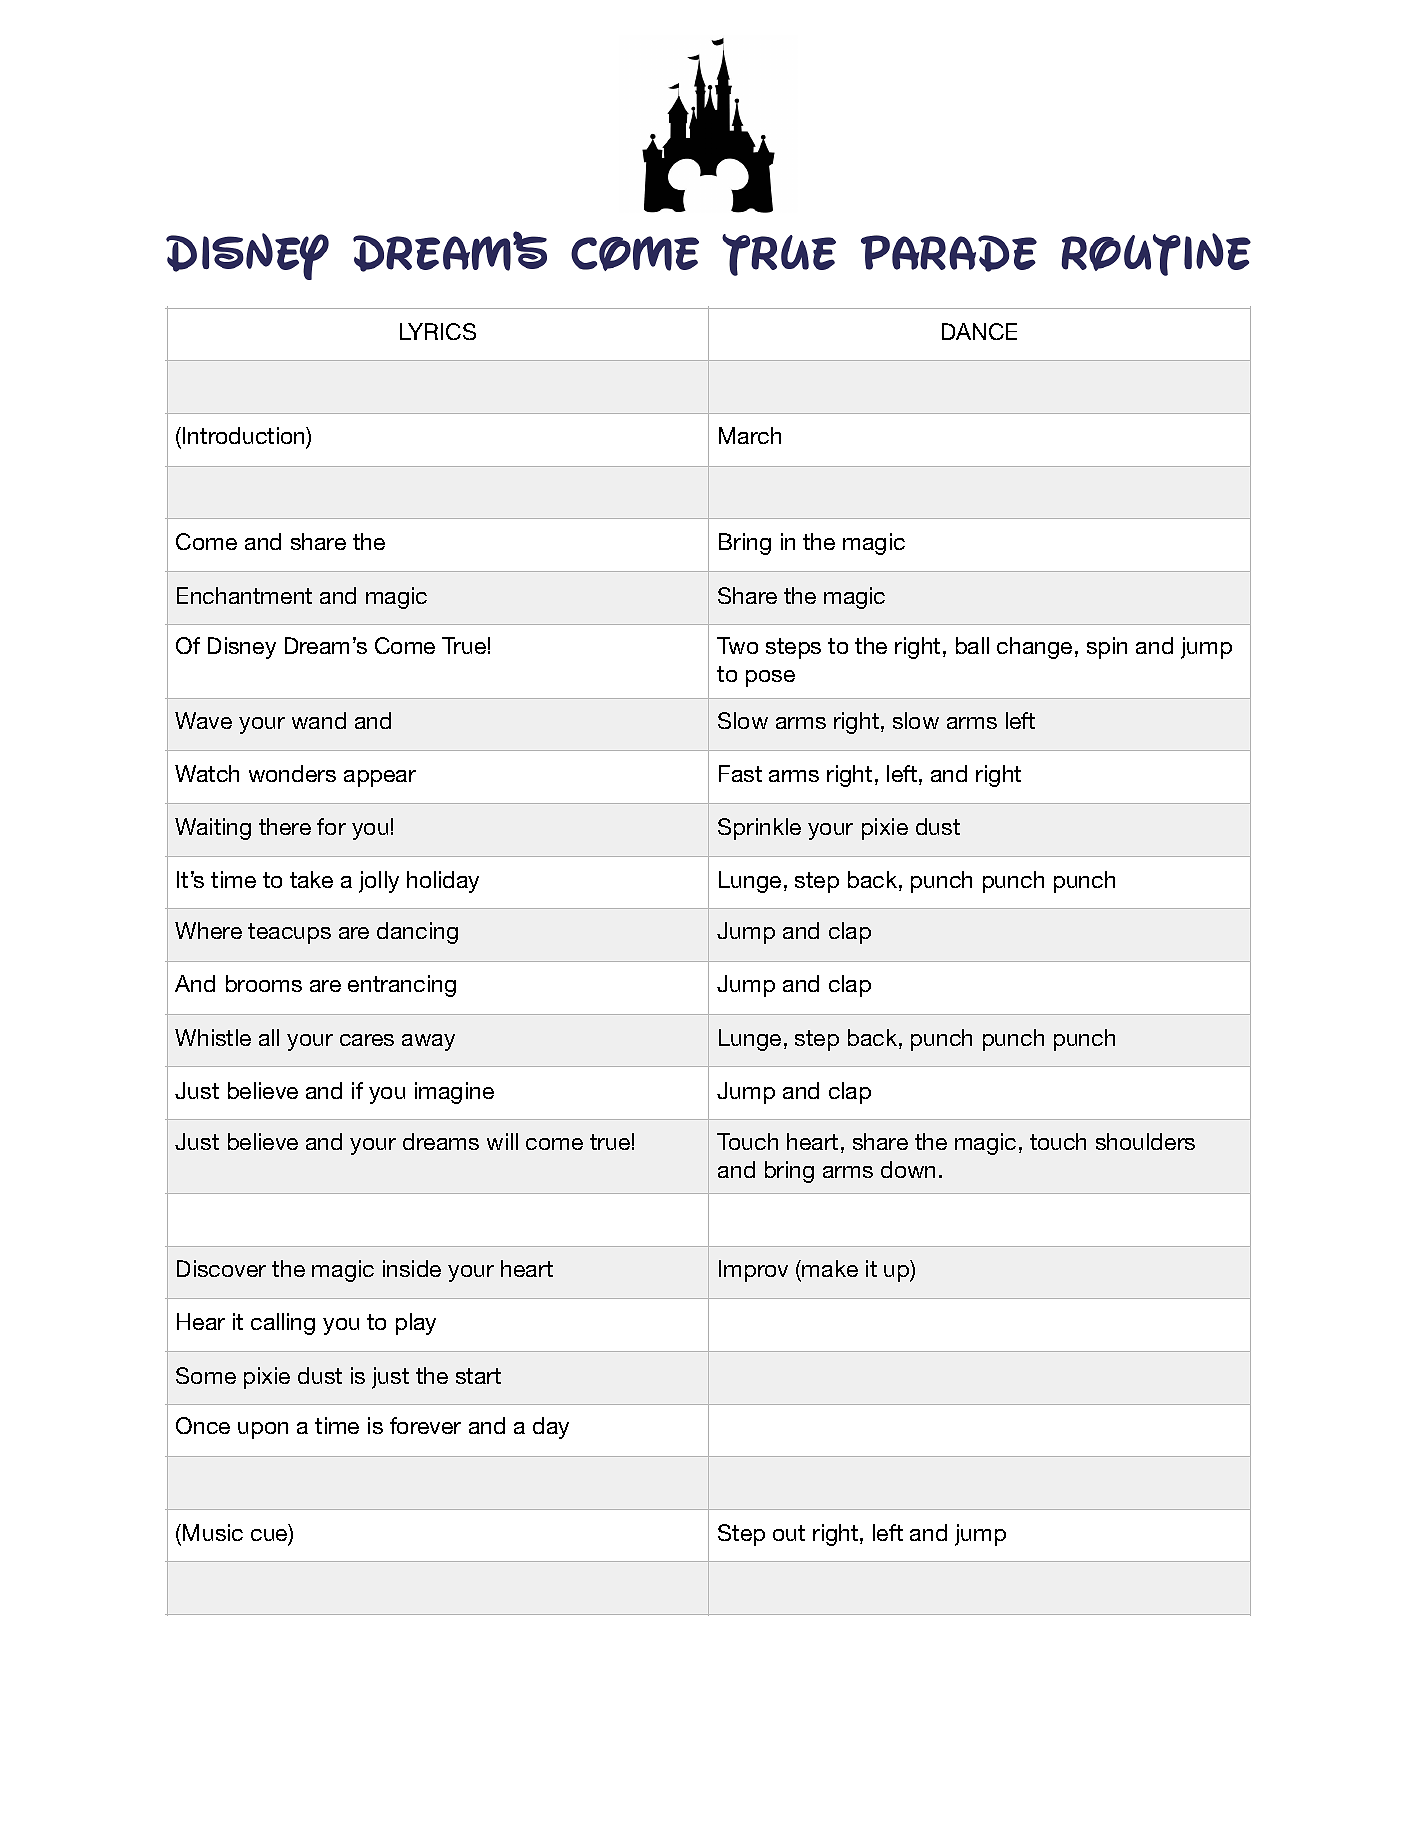 The height and width of the page is (1833, 1417). What do you see at coordinates (285, 826) in the page?
I see `there` at bounding box center [285, 826].
